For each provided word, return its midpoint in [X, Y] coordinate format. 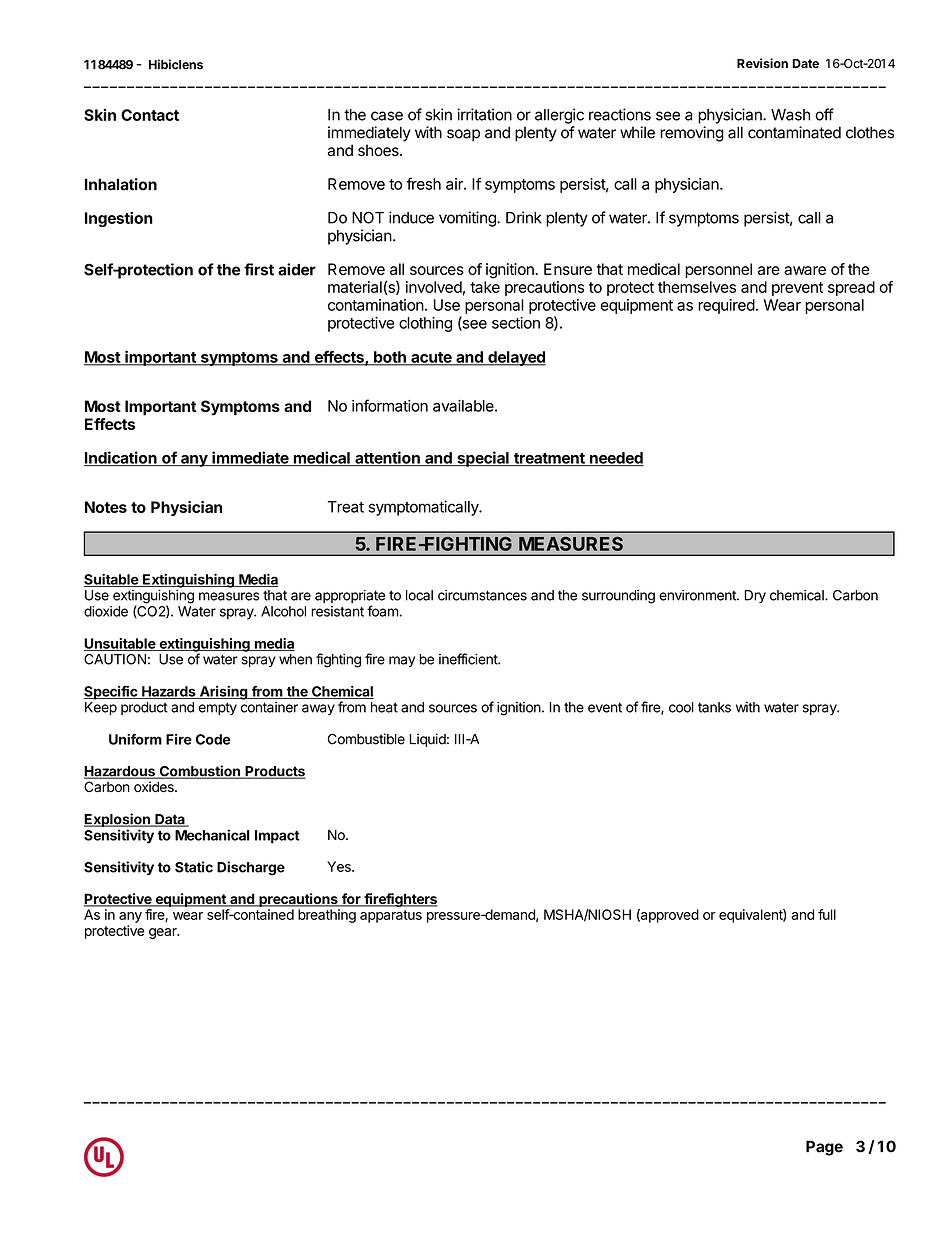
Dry [755, 596]
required [726, 306]
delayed [516, 358]
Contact [150, 115]
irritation [484, 114]
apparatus [391, 916]
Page [824, 1148]
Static [194, 867]
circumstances [482, 595]
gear [164, 933]
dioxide [106, 611]
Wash [790, 115]
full [827, 914]
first [259, 269]
